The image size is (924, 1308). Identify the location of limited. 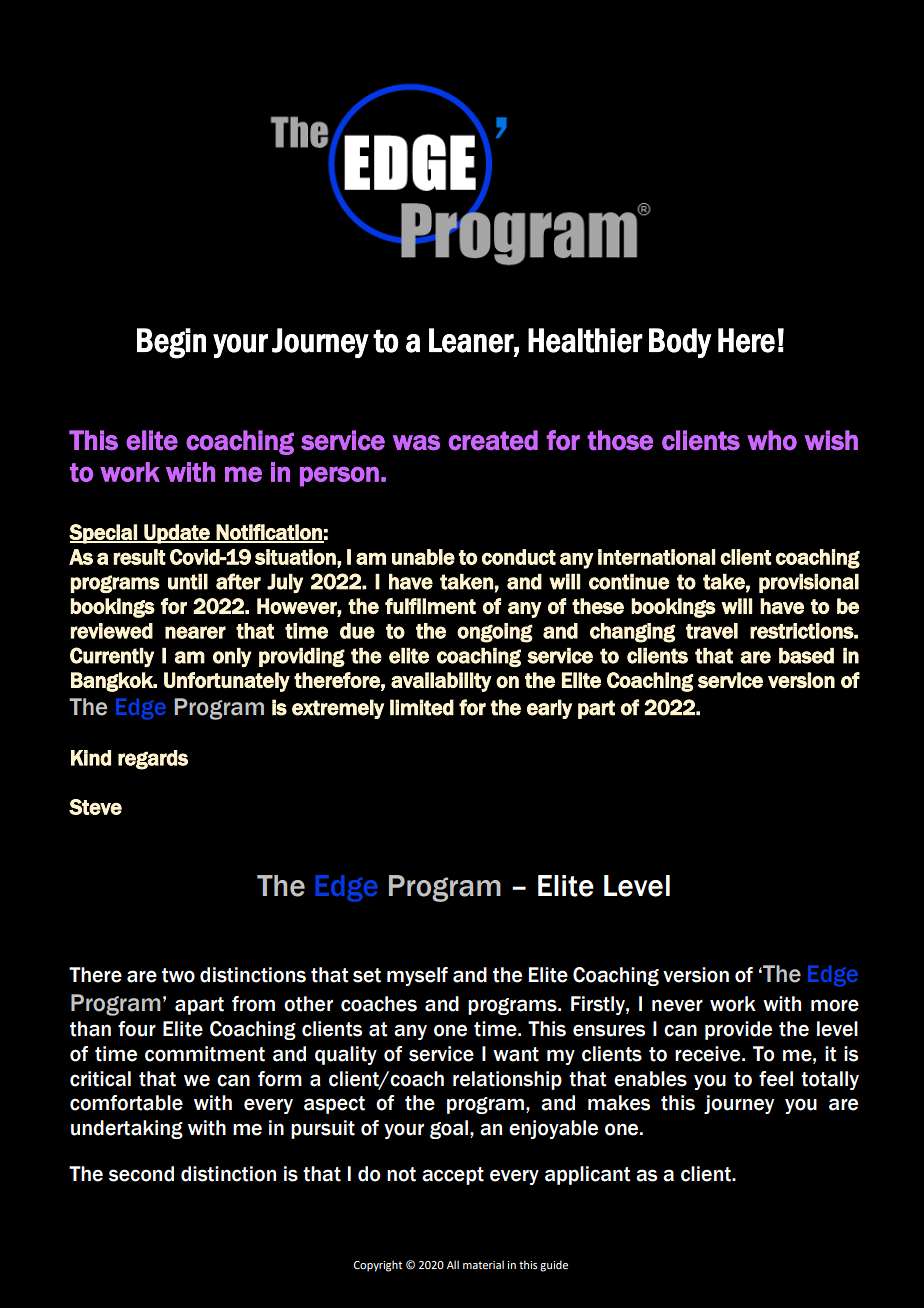
(422, 707).
